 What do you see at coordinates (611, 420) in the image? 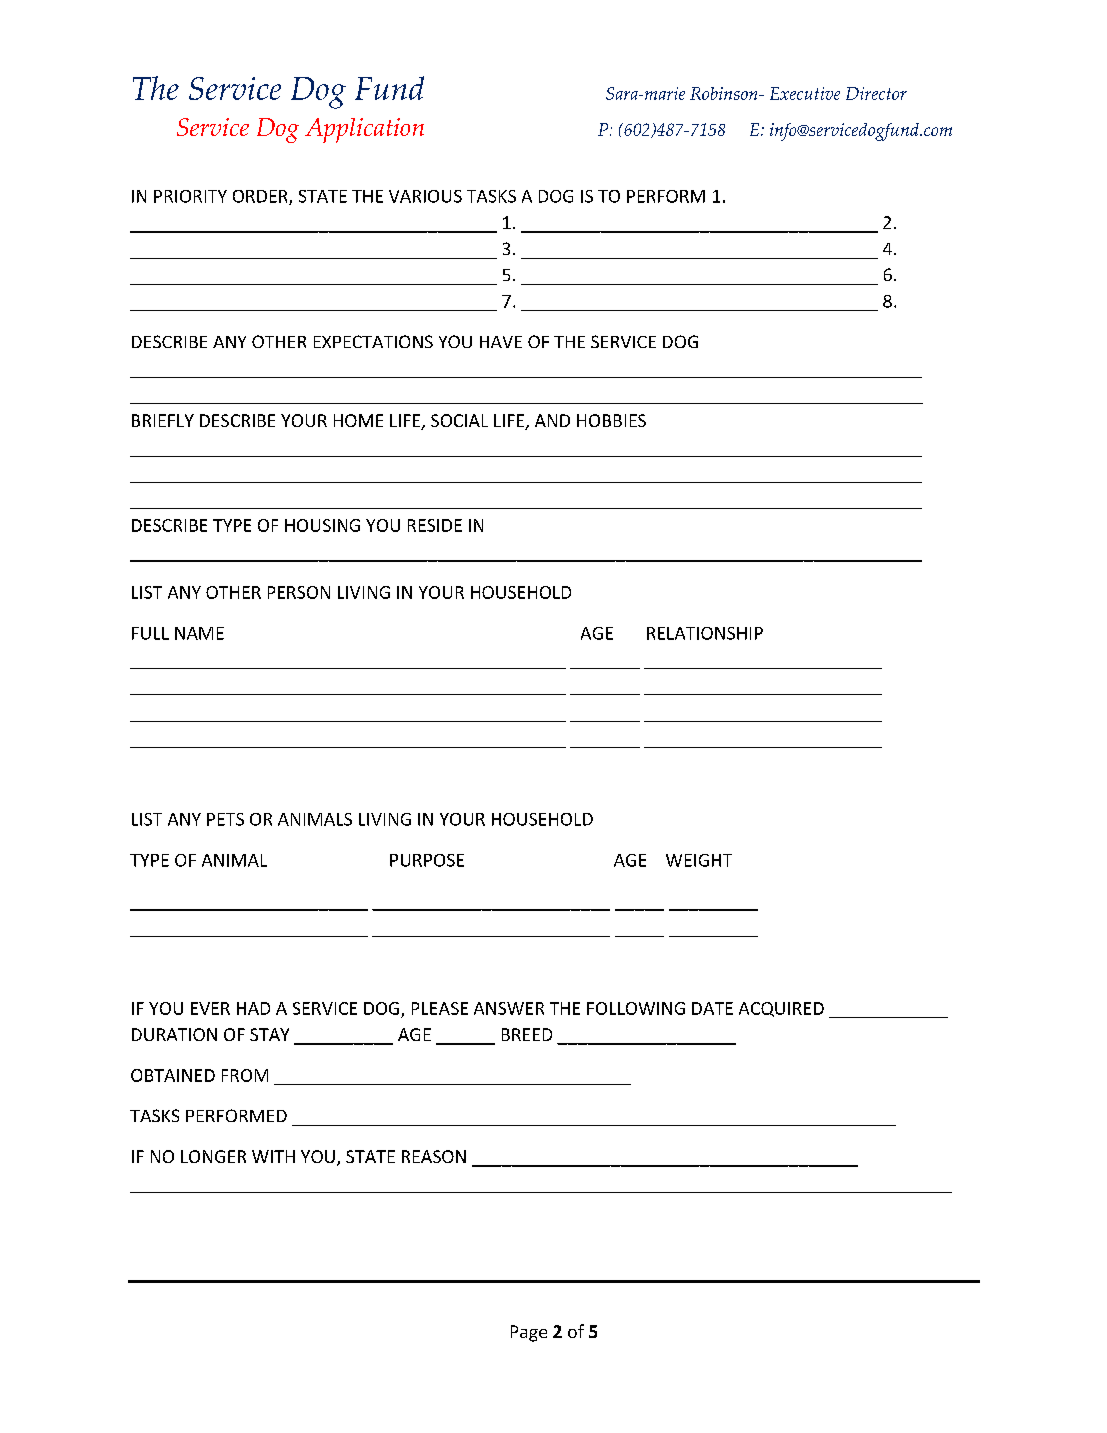
I see `HOBBIES` at bounding box center [611, 420].
